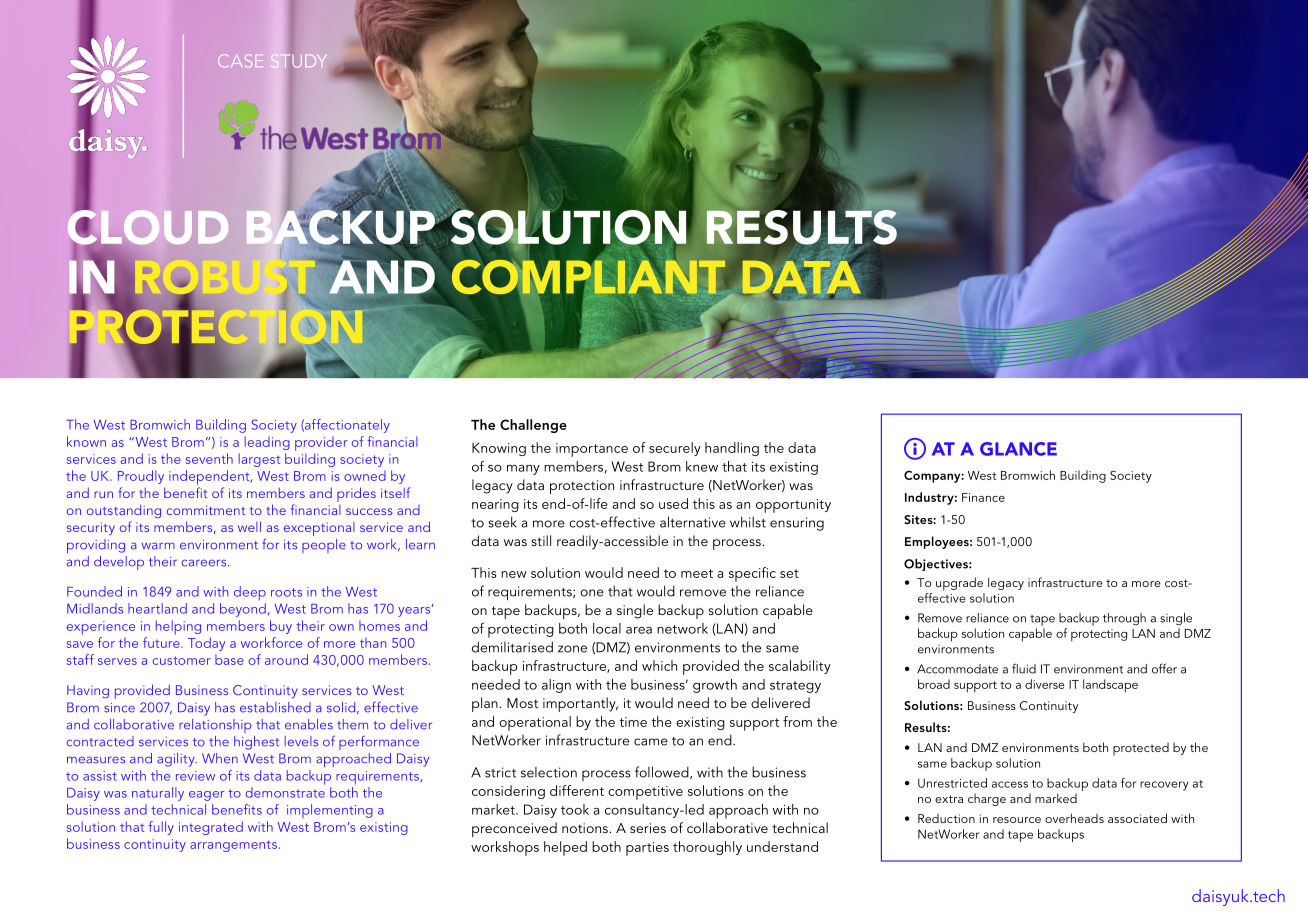  What do you see at coordinates (148, 227) in the screenshot?
I see `CLOUD` at bounding box center [148, 227].
